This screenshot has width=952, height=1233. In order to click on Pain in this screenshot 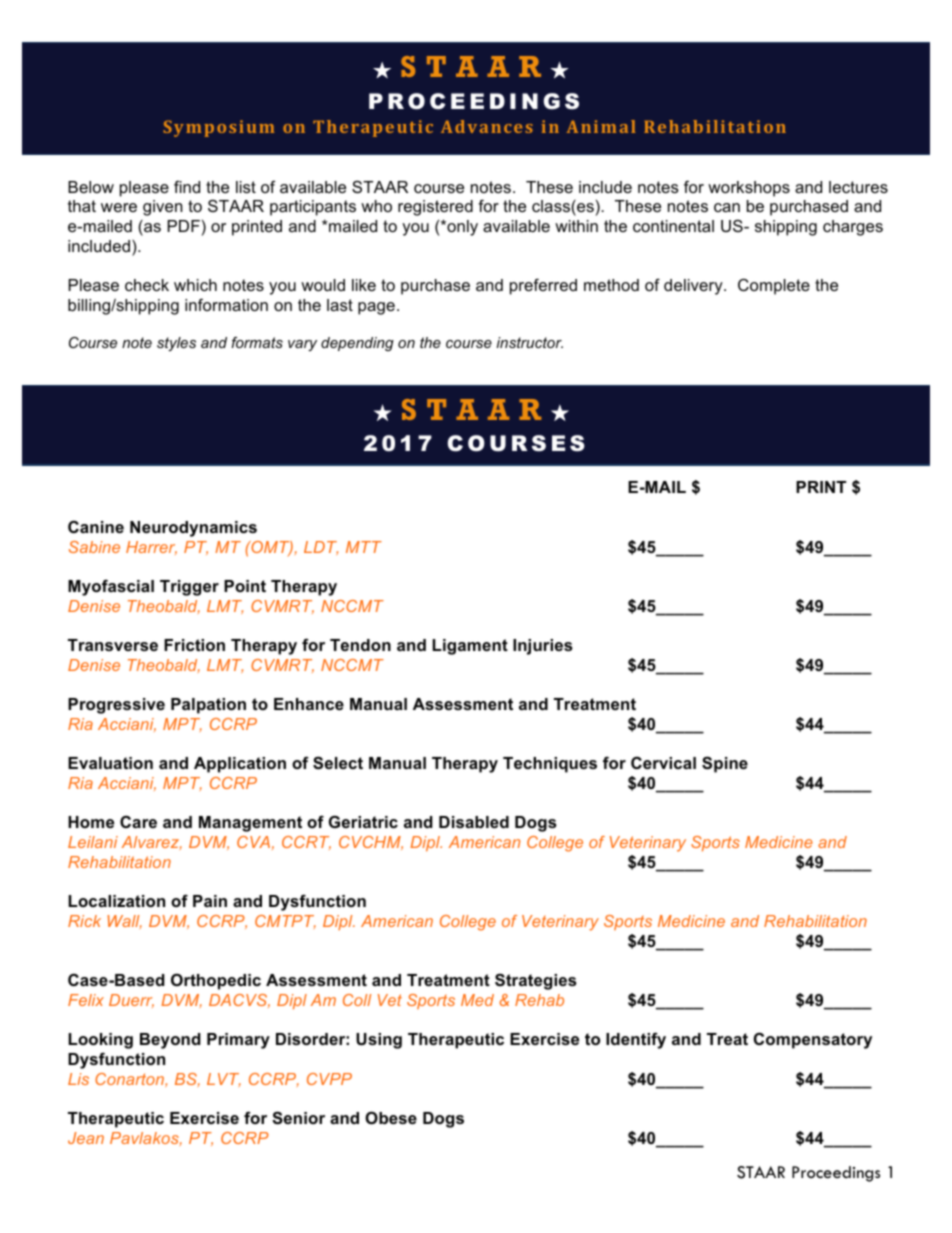, I will do `click(210, 901)`.
